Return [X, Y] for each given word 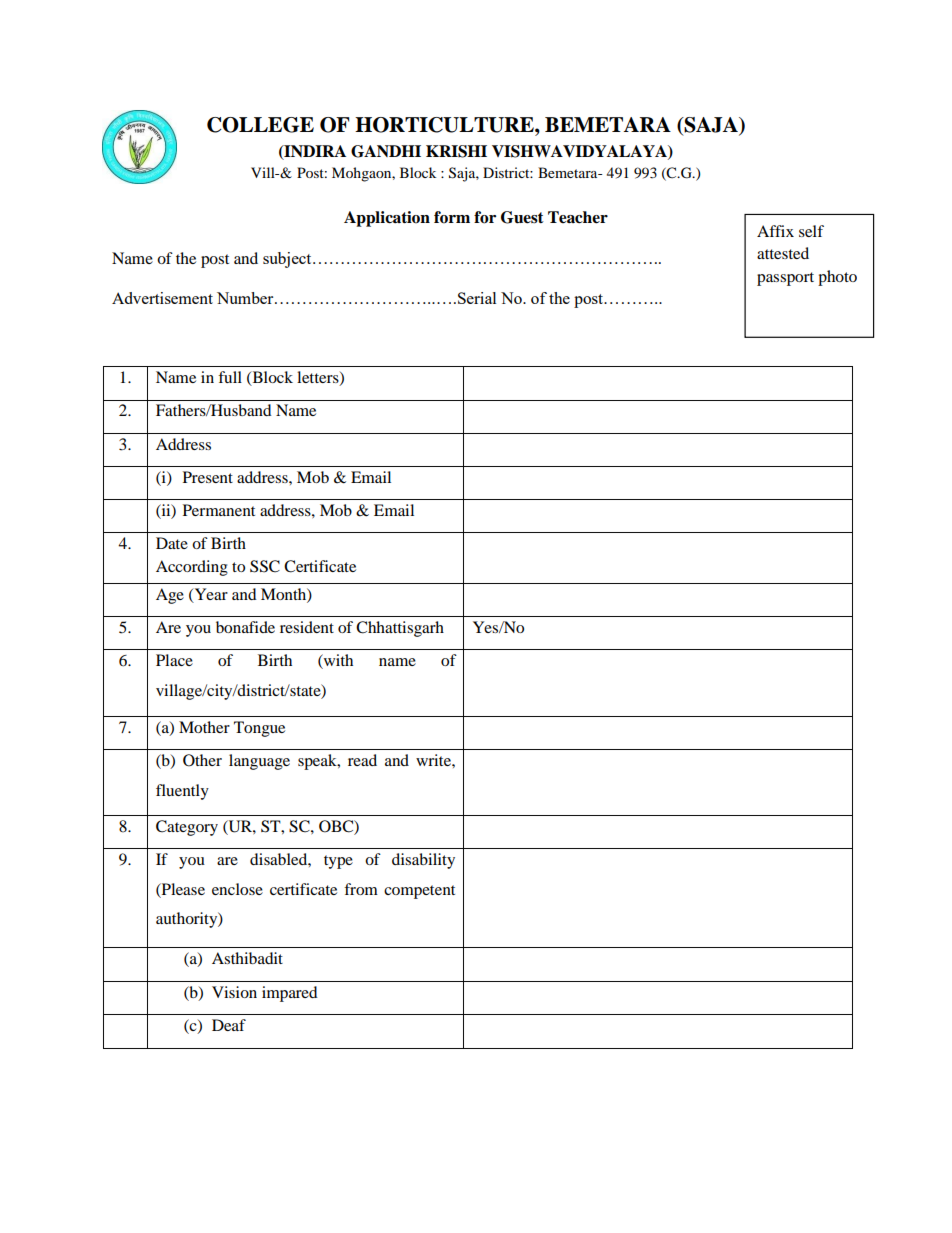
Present [208, 477]
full [230, 377]
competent [419, 892]
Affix [775, 231]
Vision [234, 992]
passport [785, 279]
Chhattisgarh [400, 629]
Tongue [259, 729]
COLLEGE [260, 125]
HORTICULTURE [445, 125]
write [434, 760]
